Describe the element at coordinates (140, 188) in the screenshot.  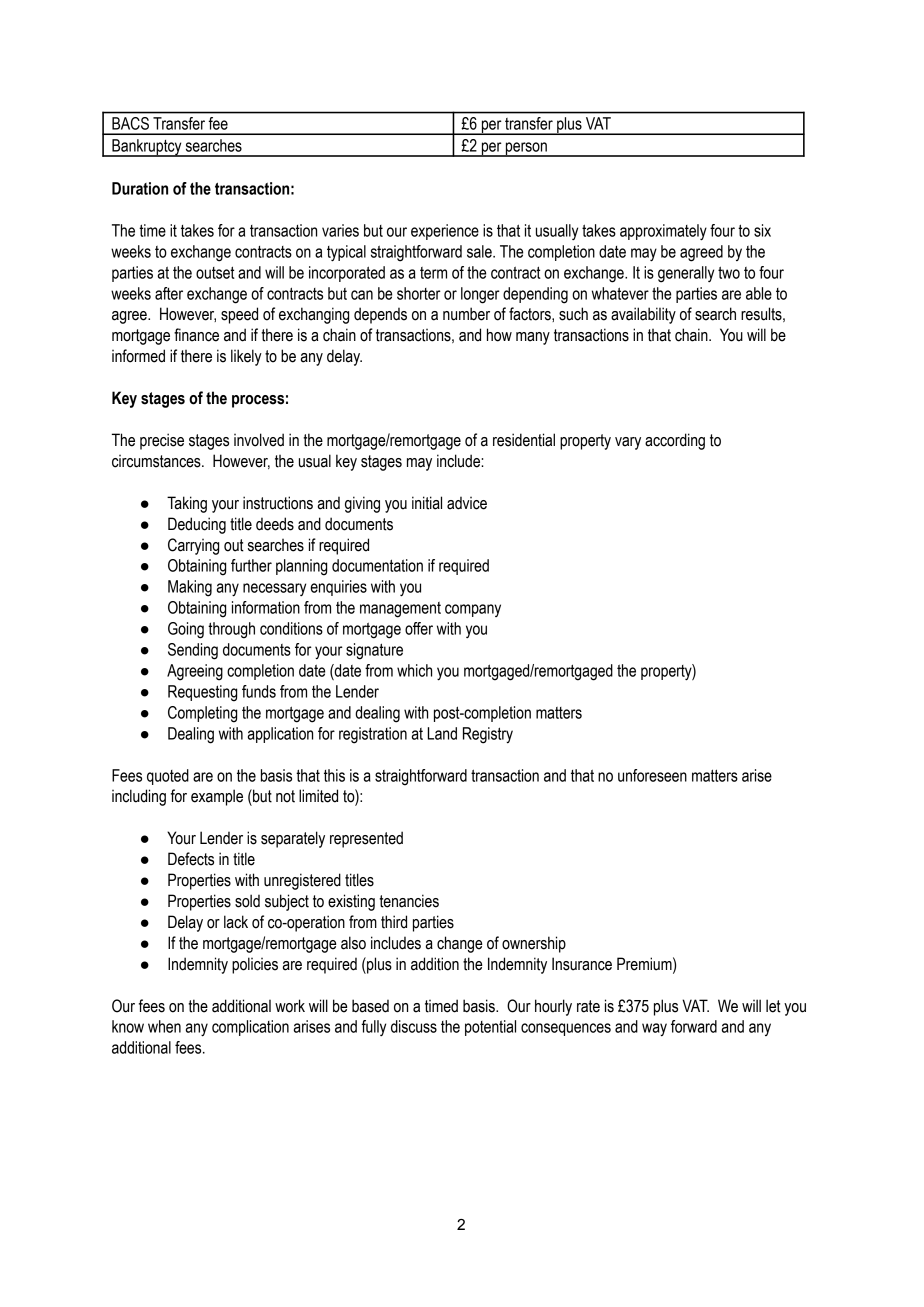
I see `Duration` at that location.
